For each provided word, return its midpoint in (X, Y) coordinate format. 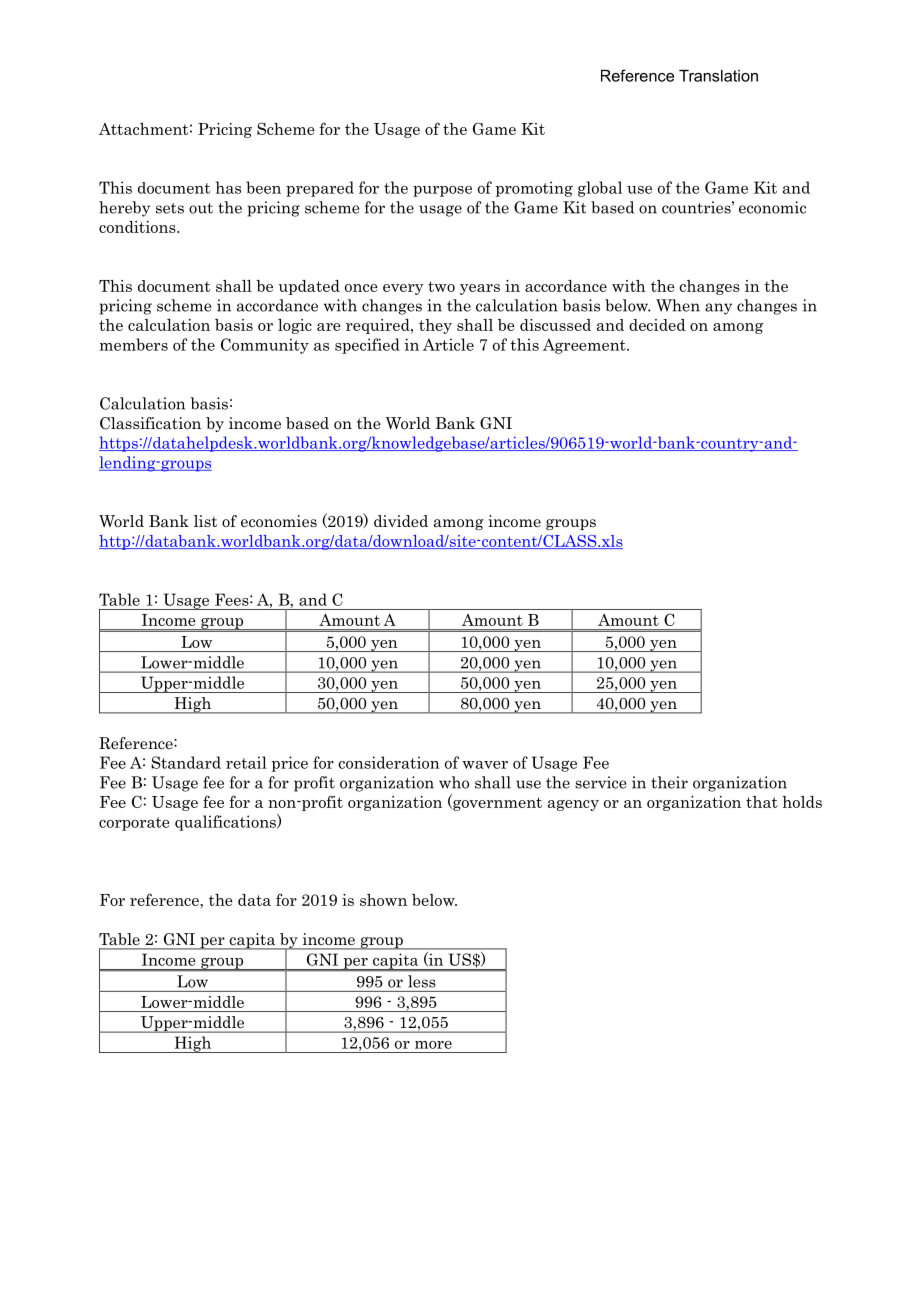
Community (265, 346)
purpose (442, 191)
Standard (186, 762)
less (421, 981)
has (228, 187)
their (669, 782)
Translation (718, 76)
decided (657, 325)
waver (485, 765)
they (435, 326)
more (433, 1045)
